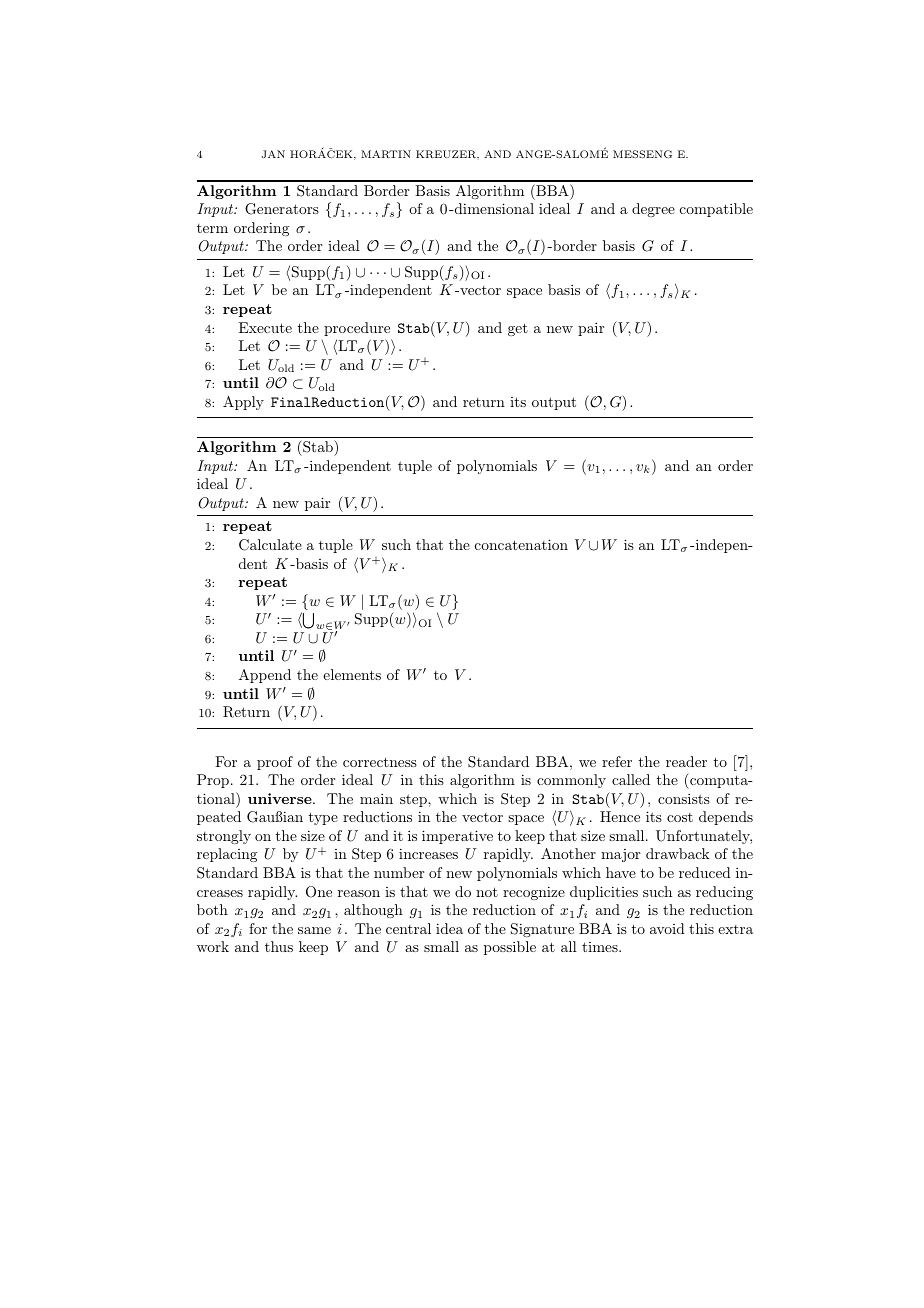 This document has width=924, height=1308. Describe the element at coordinates (686, 761) in the document. I see `reader` at that location.
